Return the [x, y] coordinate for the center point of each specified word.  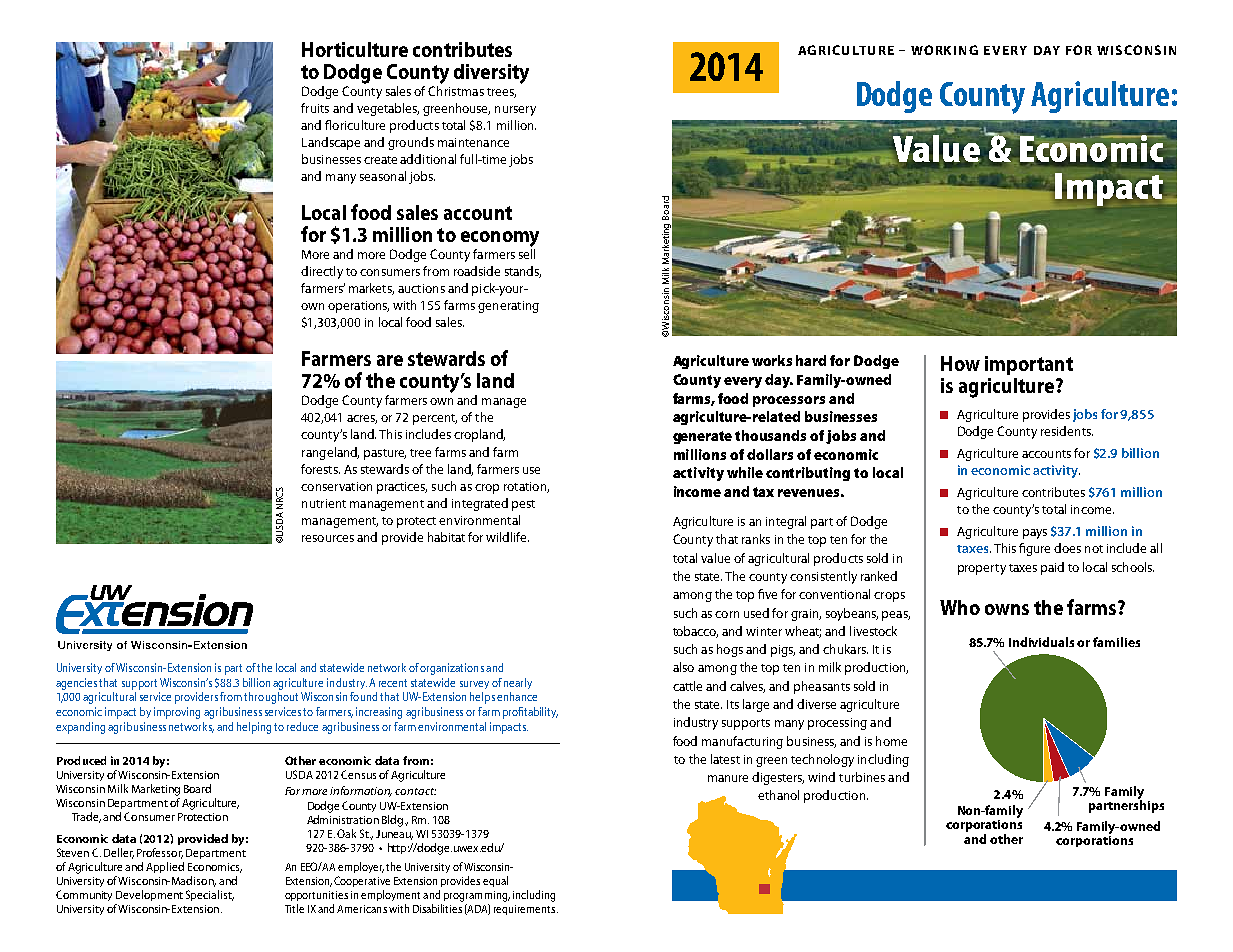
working [944, 50]
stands [523, 272]
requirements [526, 910]
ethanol [778, 795]
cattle [687, 686]
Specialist [210, 895]
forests [320, 469]
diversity [491, 74]
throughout [271, 698]
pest [523, 505]
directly [322, 272]
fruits [315, 108]
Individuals [1041, 642]
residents [1067, 431]
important [1029, 365]
